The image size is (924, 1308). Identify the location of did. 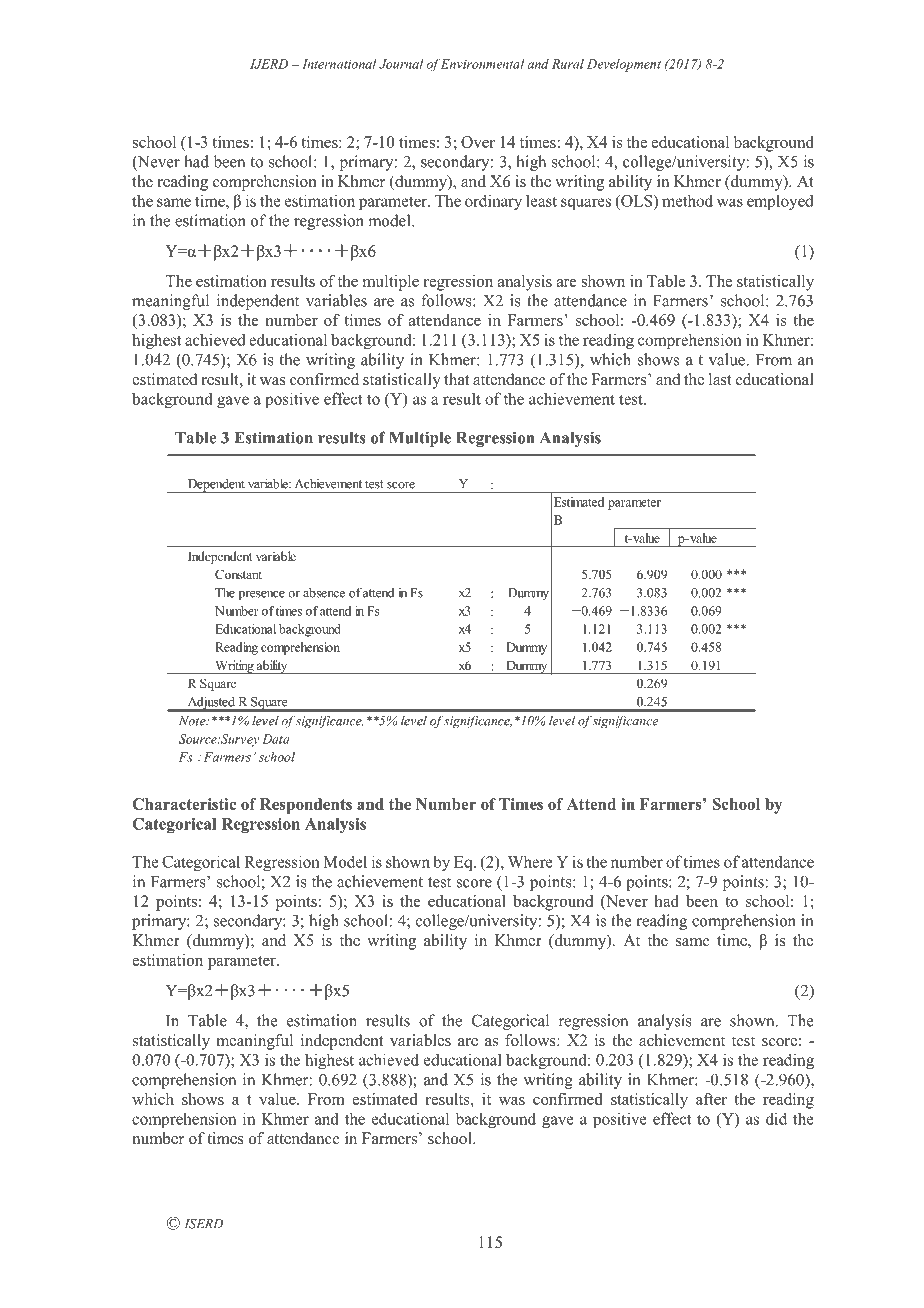
(776, 1118).
